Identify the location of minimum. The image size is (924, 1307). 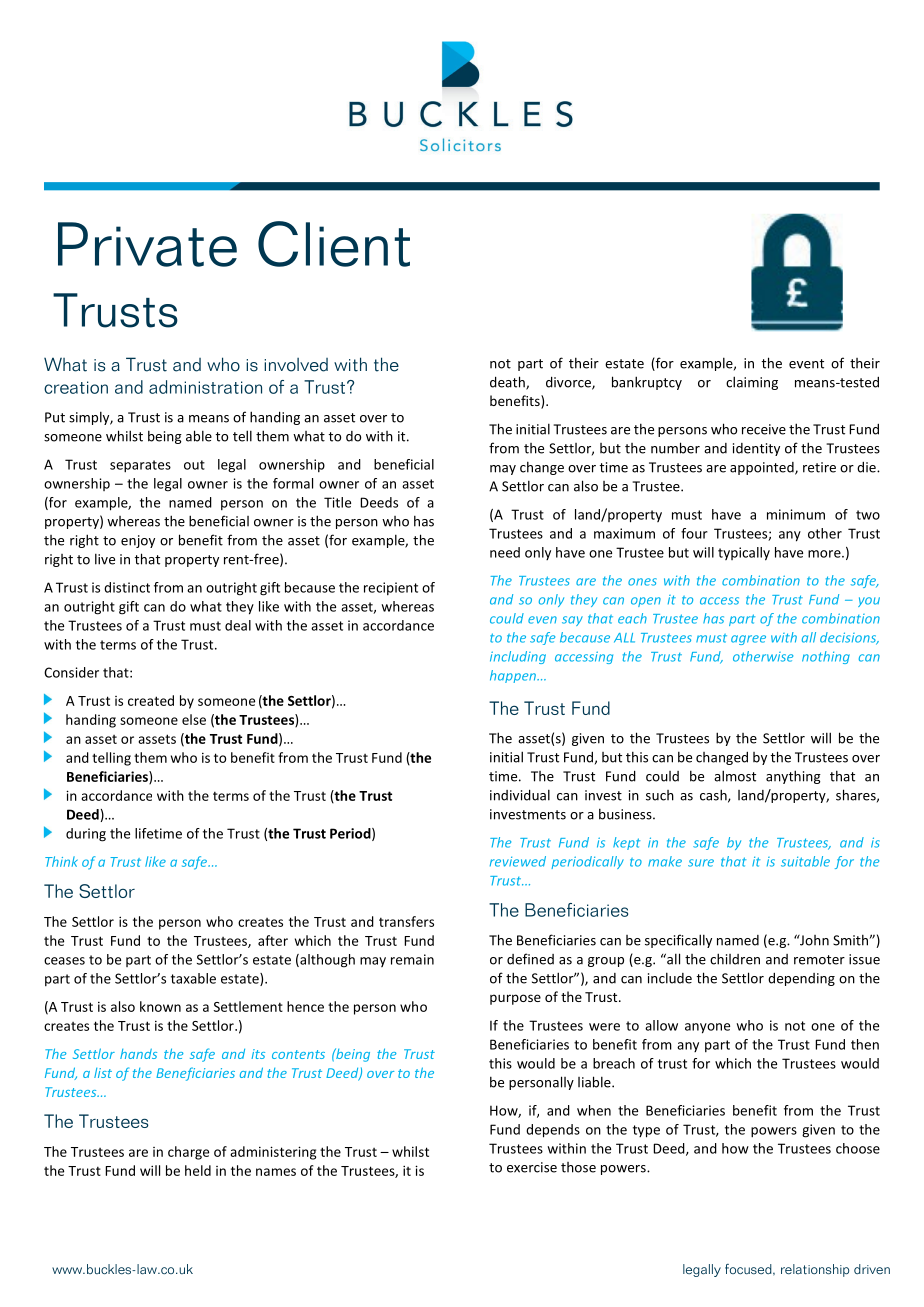
(796, 514).
